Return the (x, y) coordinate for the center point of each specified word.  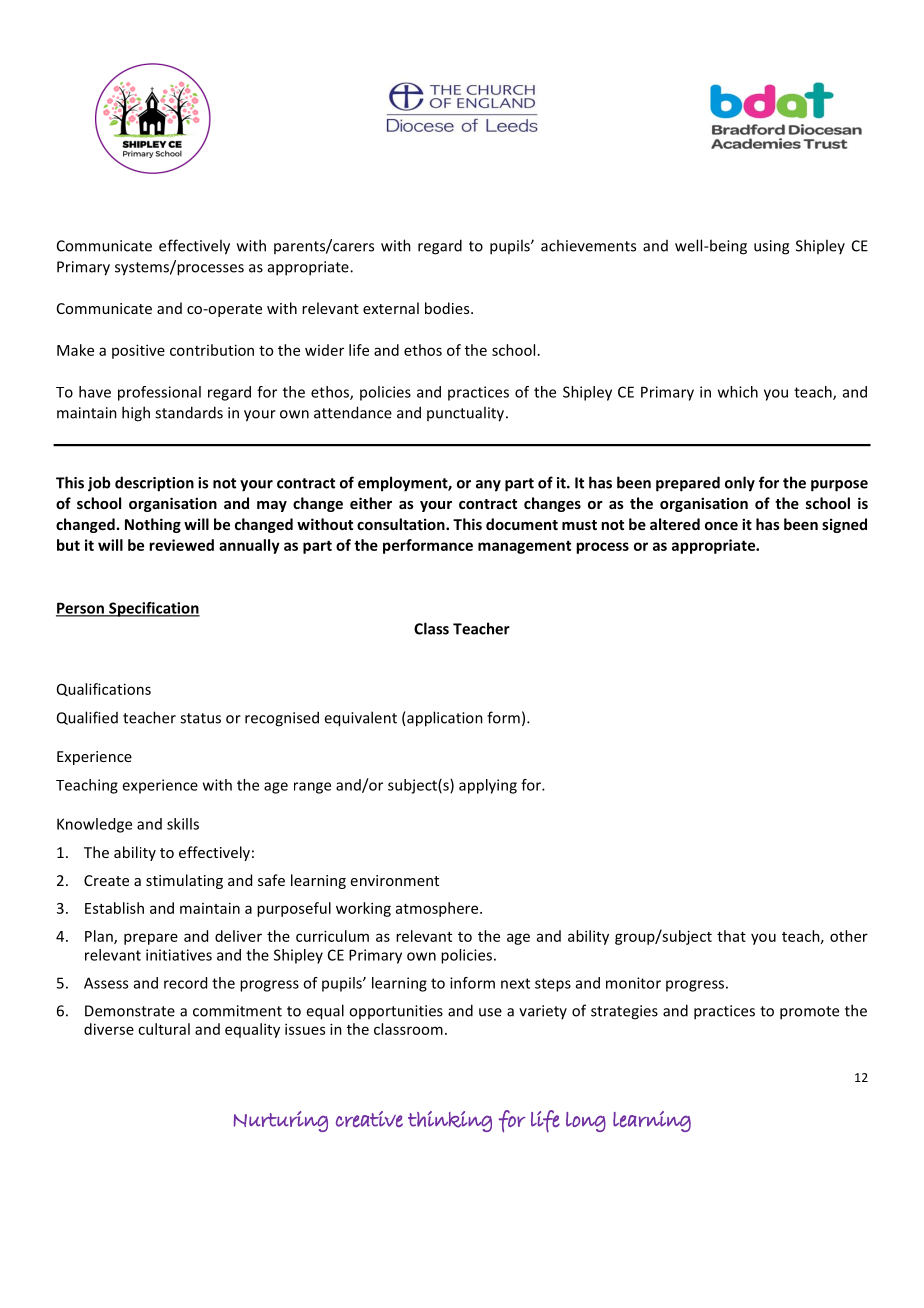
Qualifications (104, 689)
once (721, 526)
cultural (164, 1029)
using (771, 247)
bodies (448, 308)
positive (138, 351)
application (444, 719)
